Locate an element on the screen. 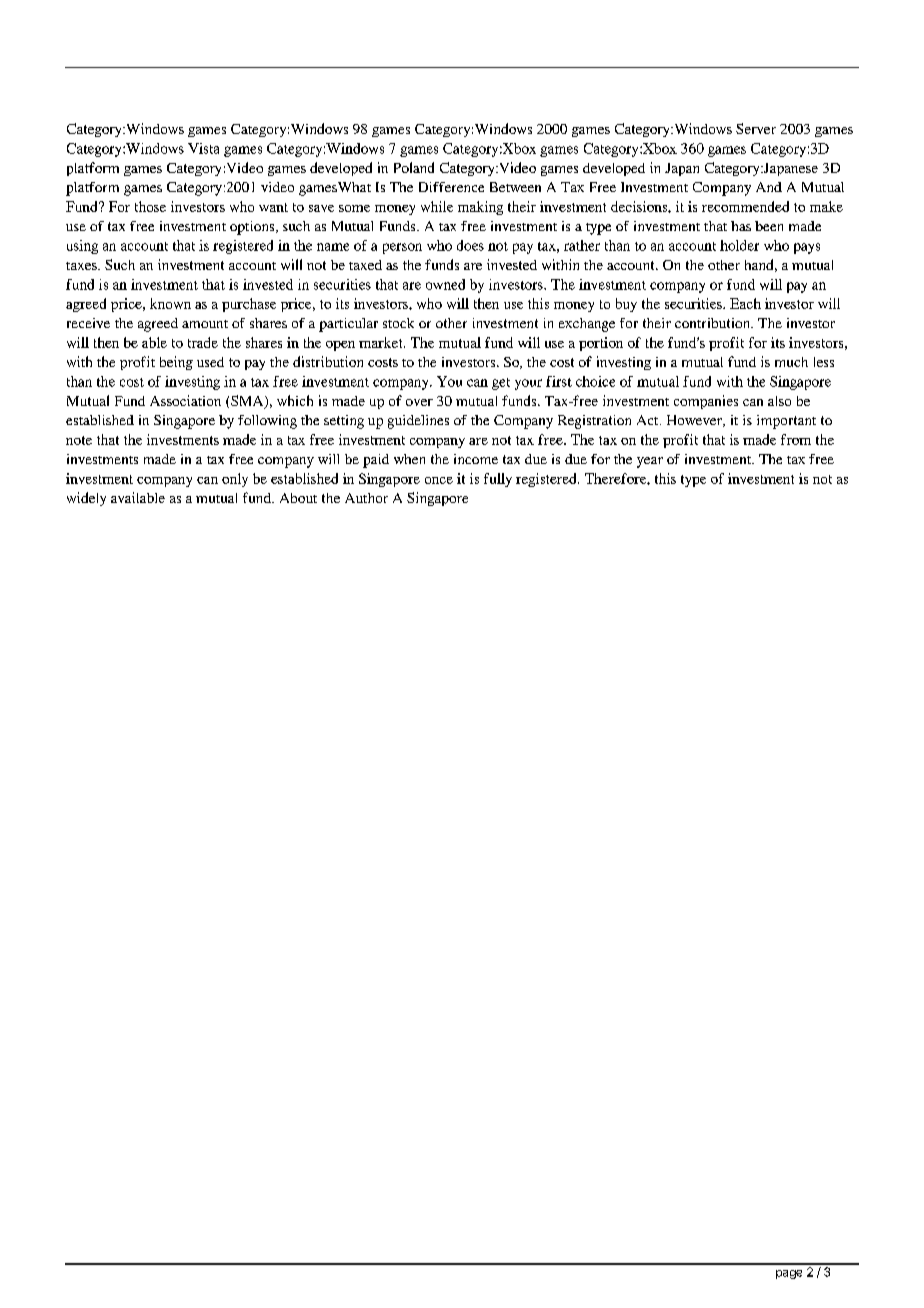 The image size is (924, 1308). Difference is located at coordinates (451, 187).
